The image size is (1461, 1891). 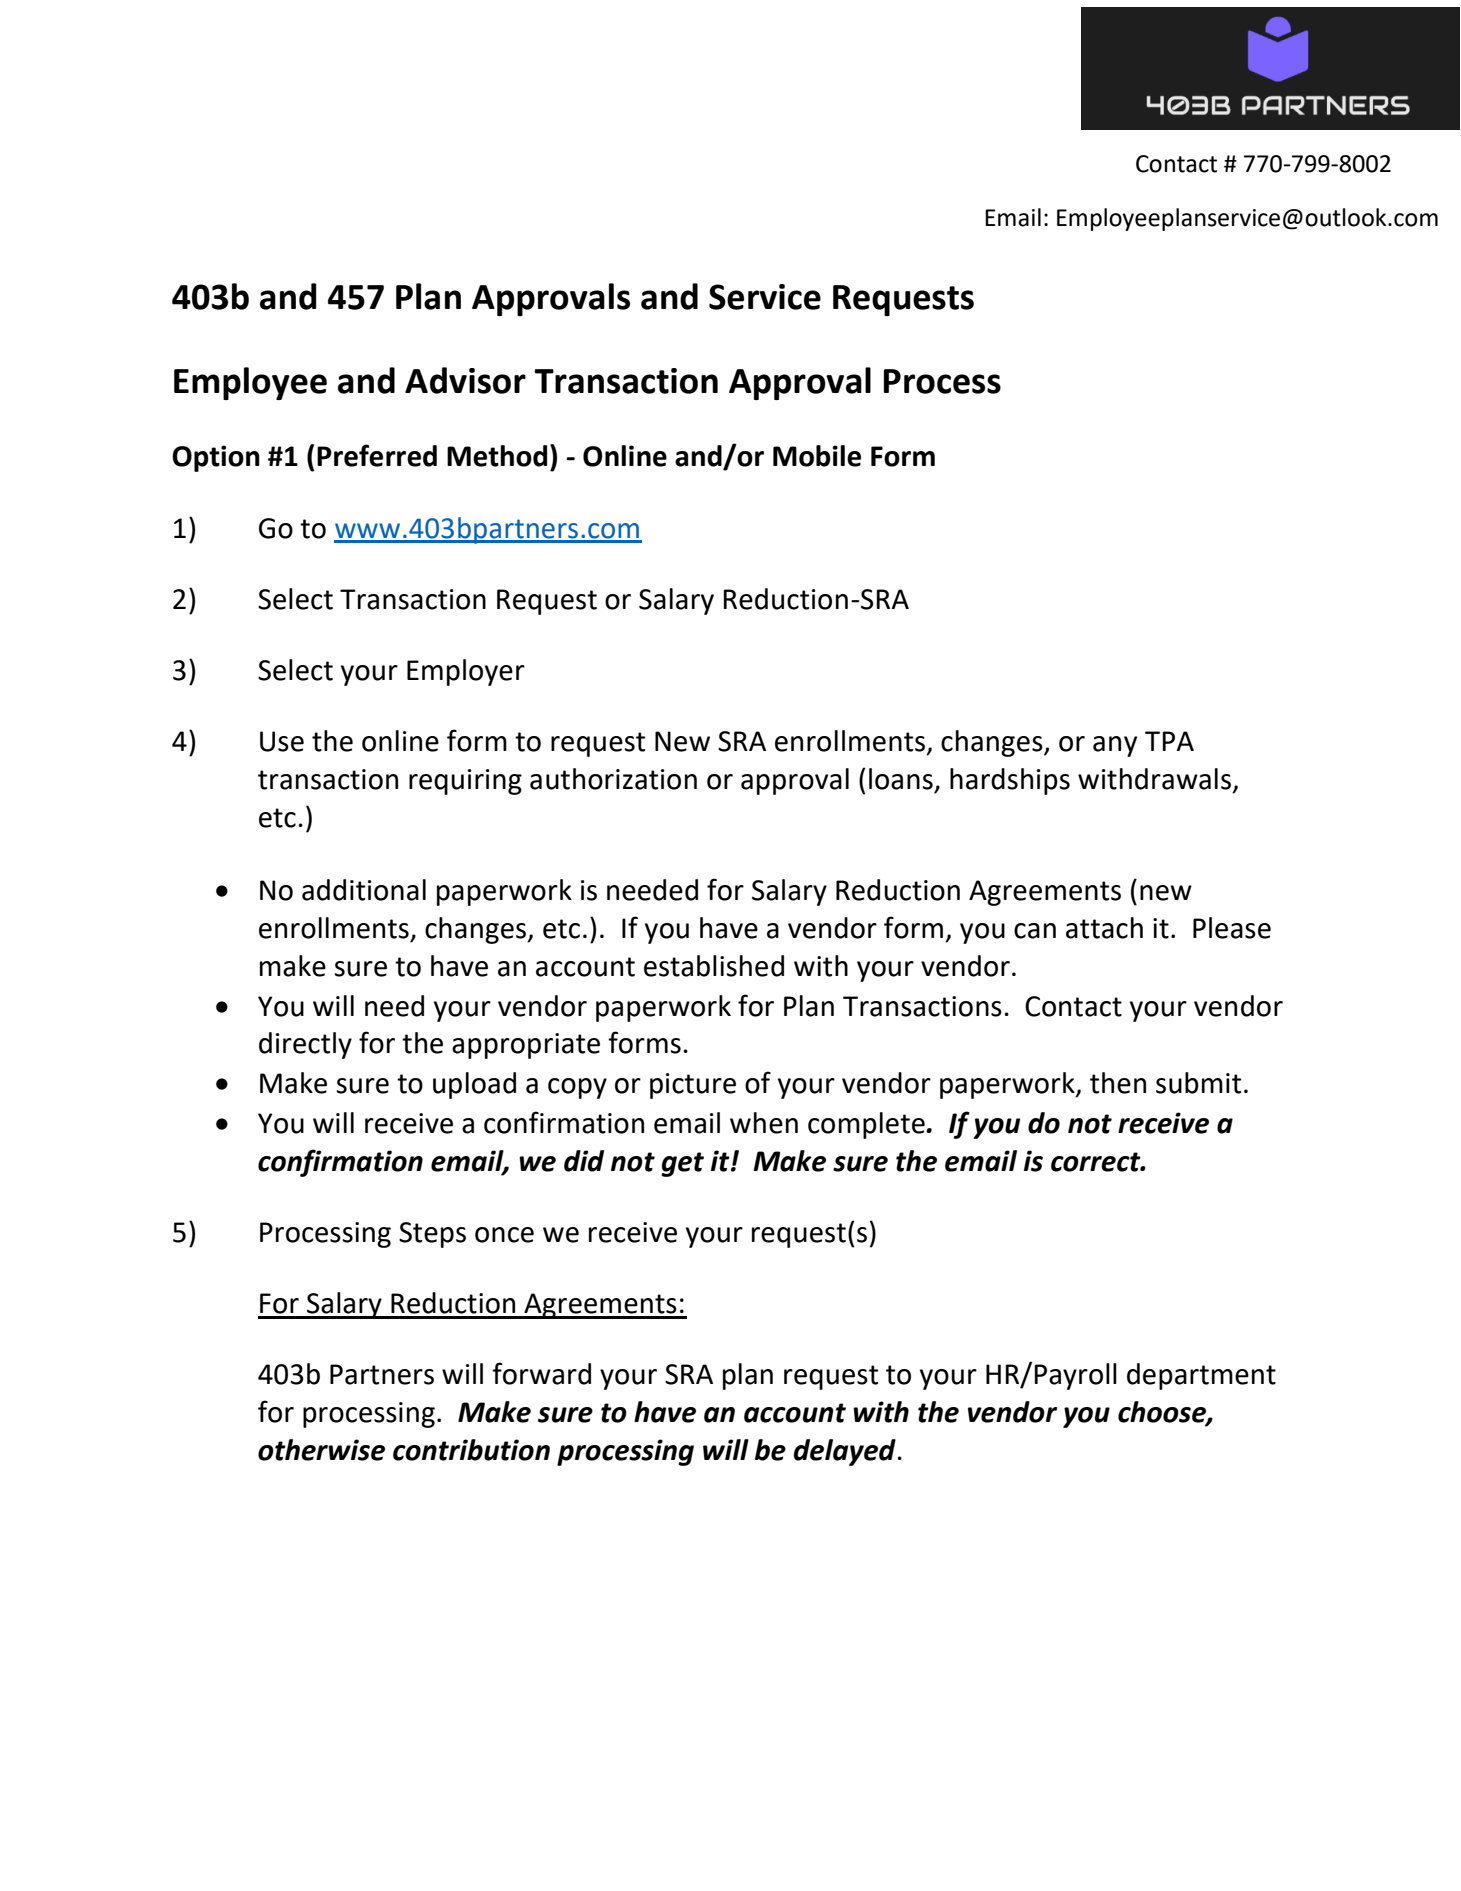 What do you see at coordinates (817, 456) in the screenshot?
I see `Mobile` at bounding box center [817, 456].
